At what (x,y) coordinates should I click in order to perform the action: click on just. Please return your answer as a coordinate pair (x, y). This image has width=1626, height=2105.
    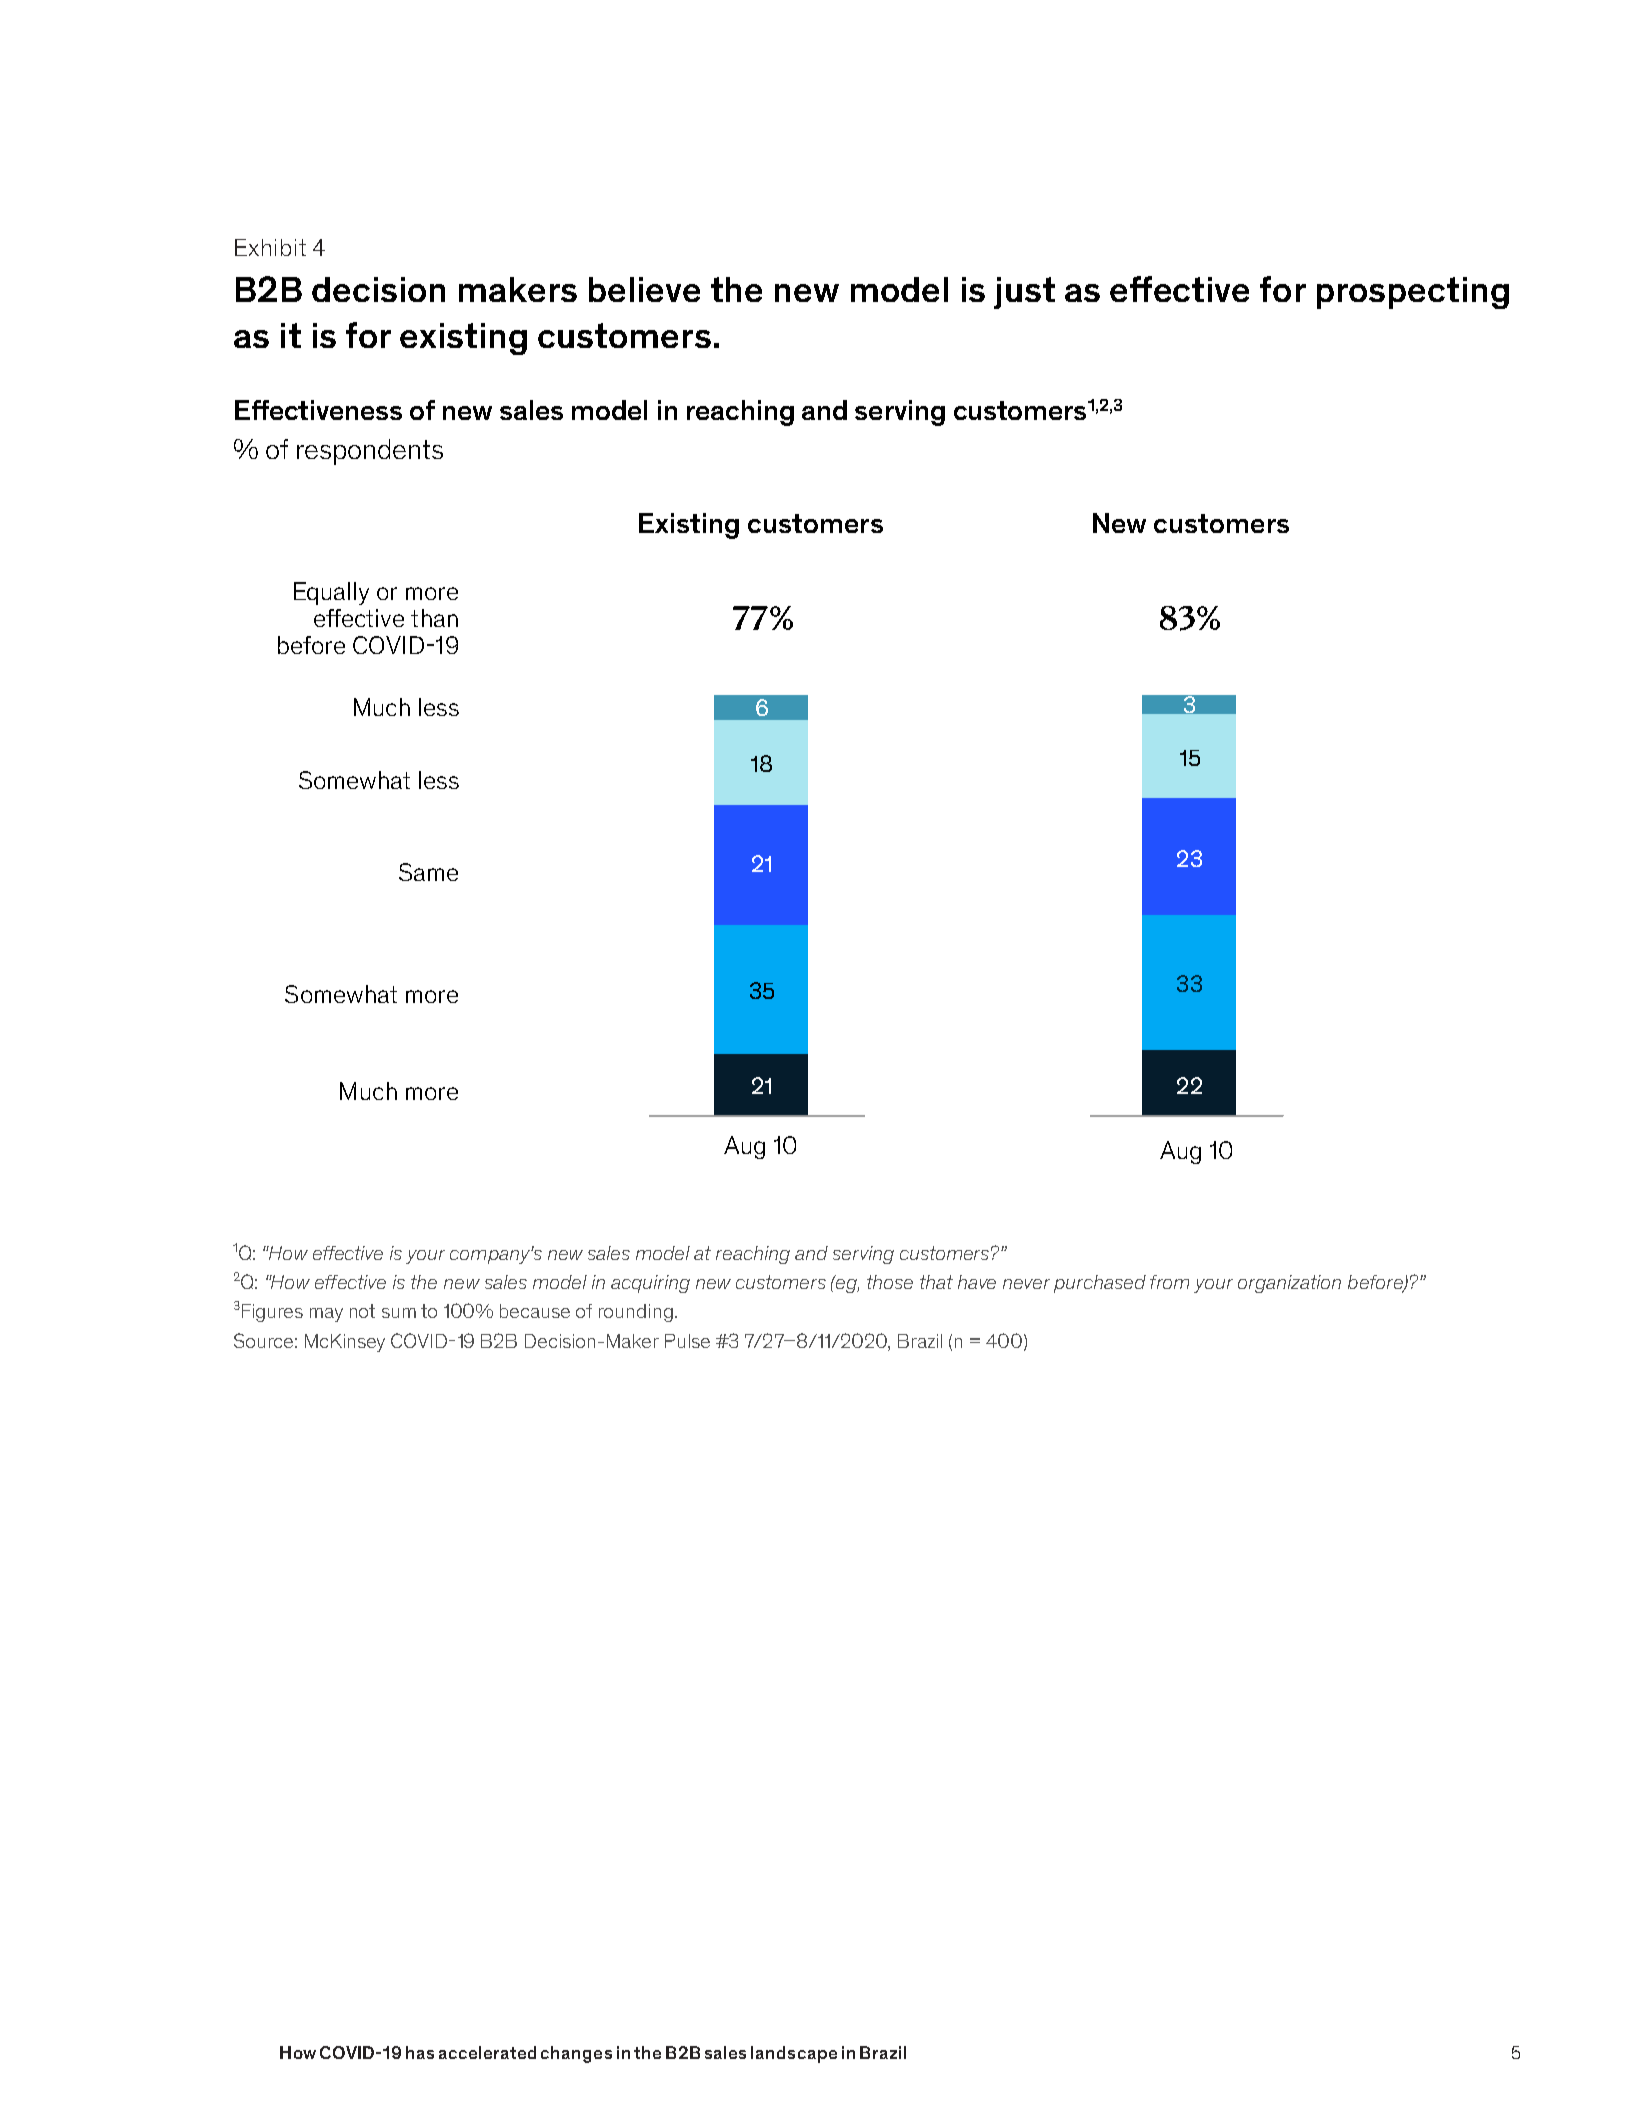
    Looking at the image, I should click on (1024, 293).
